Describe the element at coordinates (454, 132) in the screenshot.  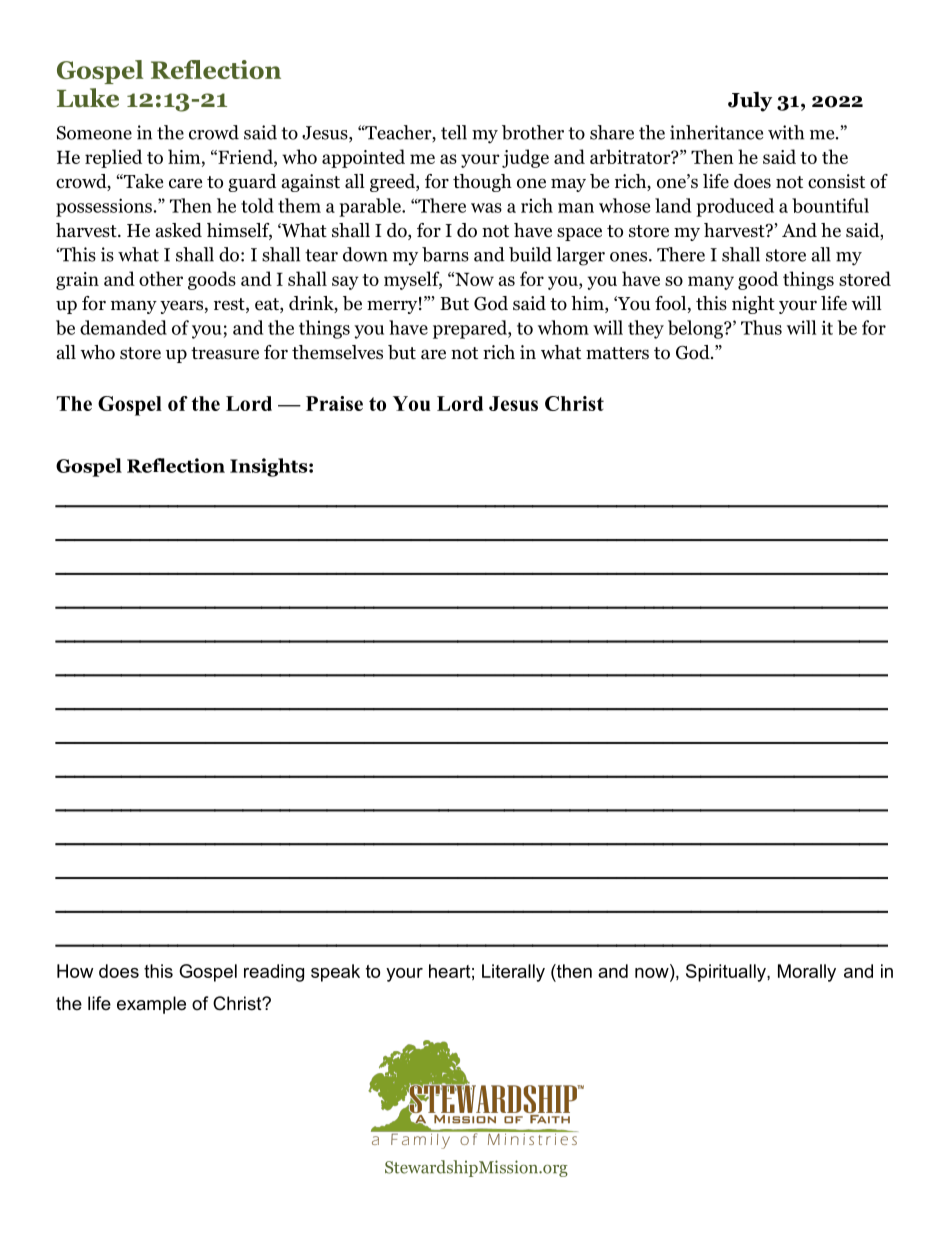
I see `tell` at that location.
